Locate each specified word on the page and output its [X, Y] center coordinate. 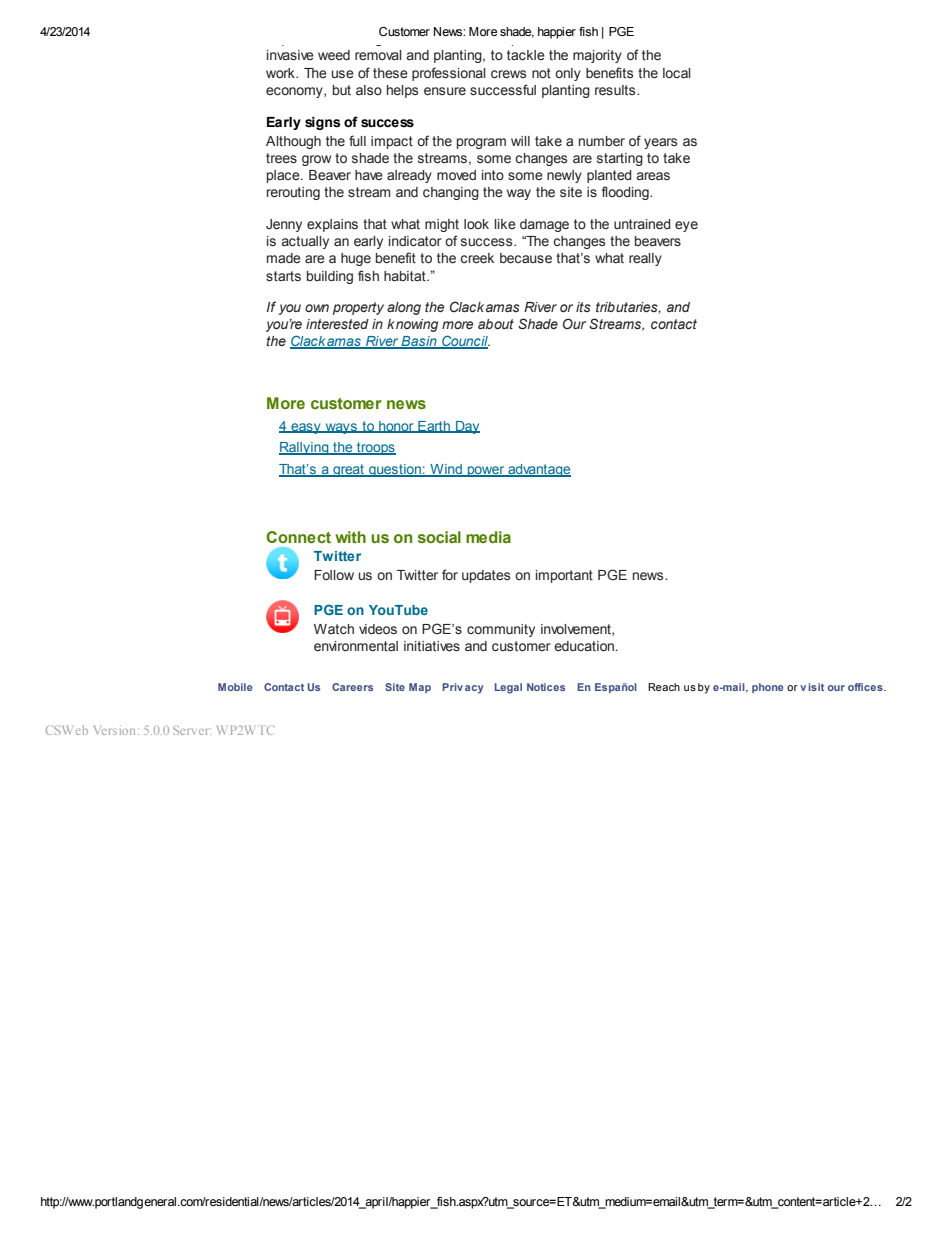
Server [190, 730]
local [677, 73]
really [645, 259]
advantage [538, 470]
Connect [298, 537]
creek [477, 258]
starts [283, 276]
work [281, 73]
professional [449, 74]
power [486, 471]
